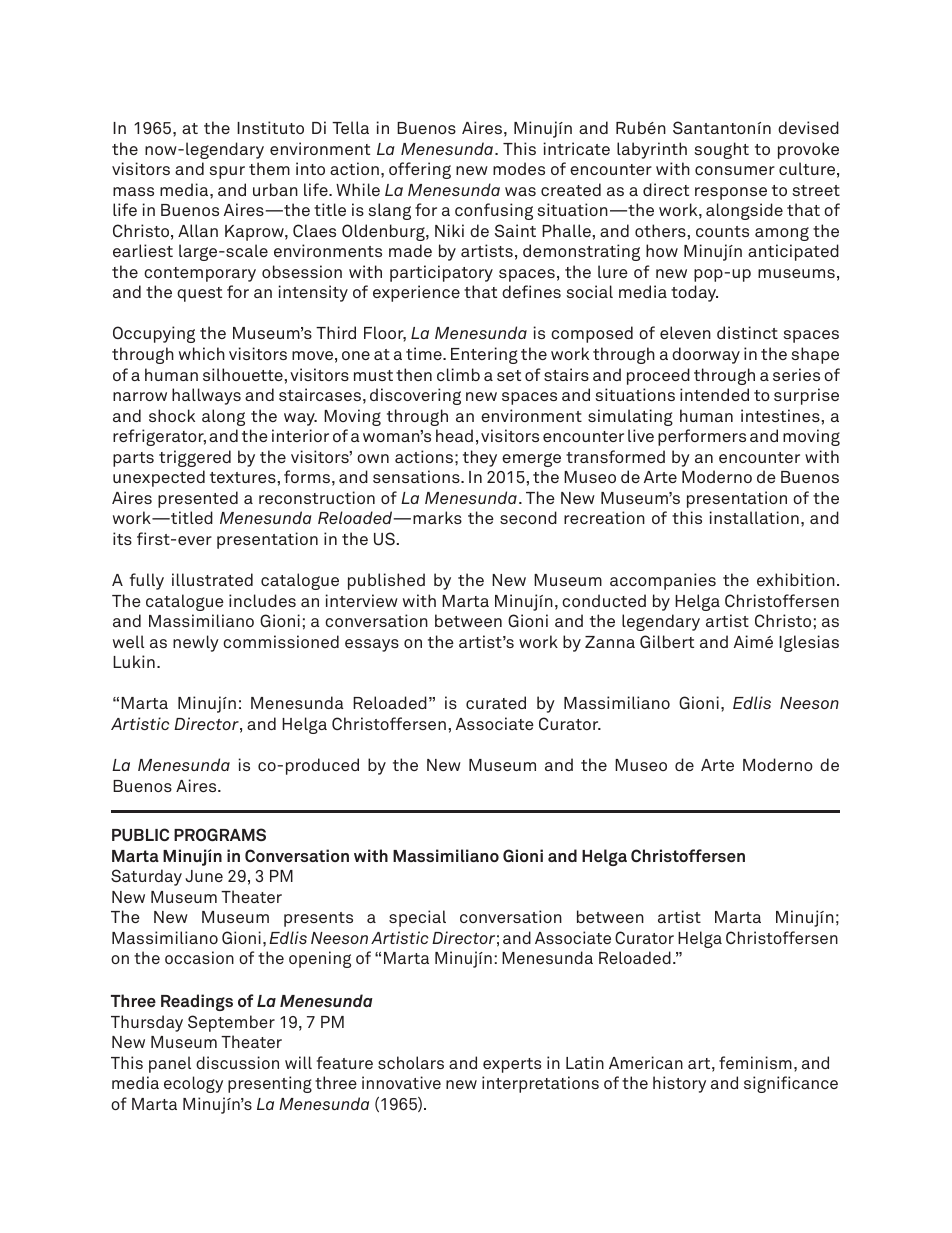 The image size is (952, 1233). Describe the element at coordinates (667, 641) in the page. I see `Gilbert` at that location.
